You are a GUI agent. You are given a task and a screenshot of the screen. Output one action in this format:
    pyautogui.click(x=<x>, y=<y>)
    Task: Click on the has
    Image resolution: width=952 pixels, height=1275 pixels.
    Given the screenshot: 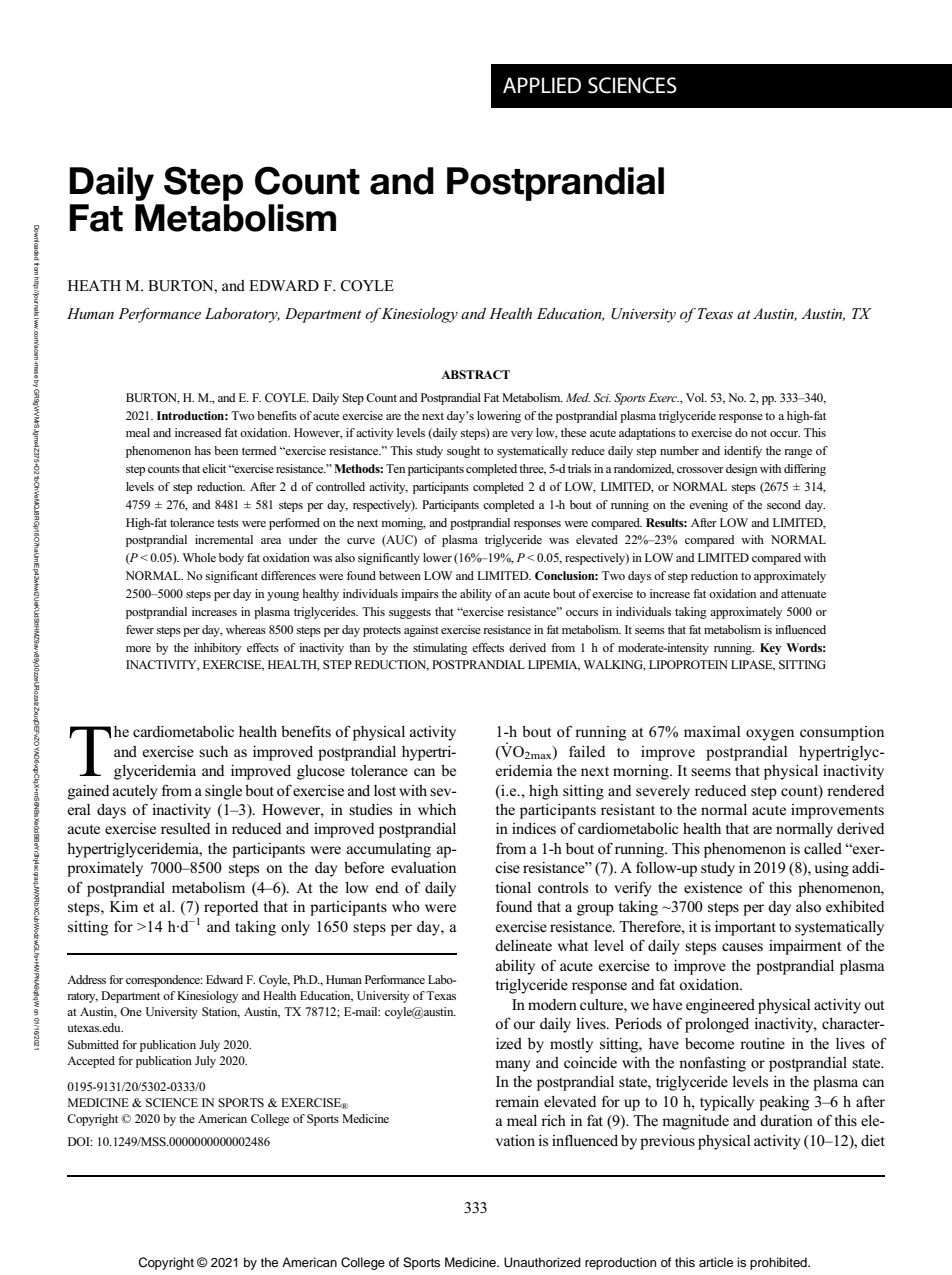 What is the action you would take?
    pyautogui.click(x=202, y=450)
